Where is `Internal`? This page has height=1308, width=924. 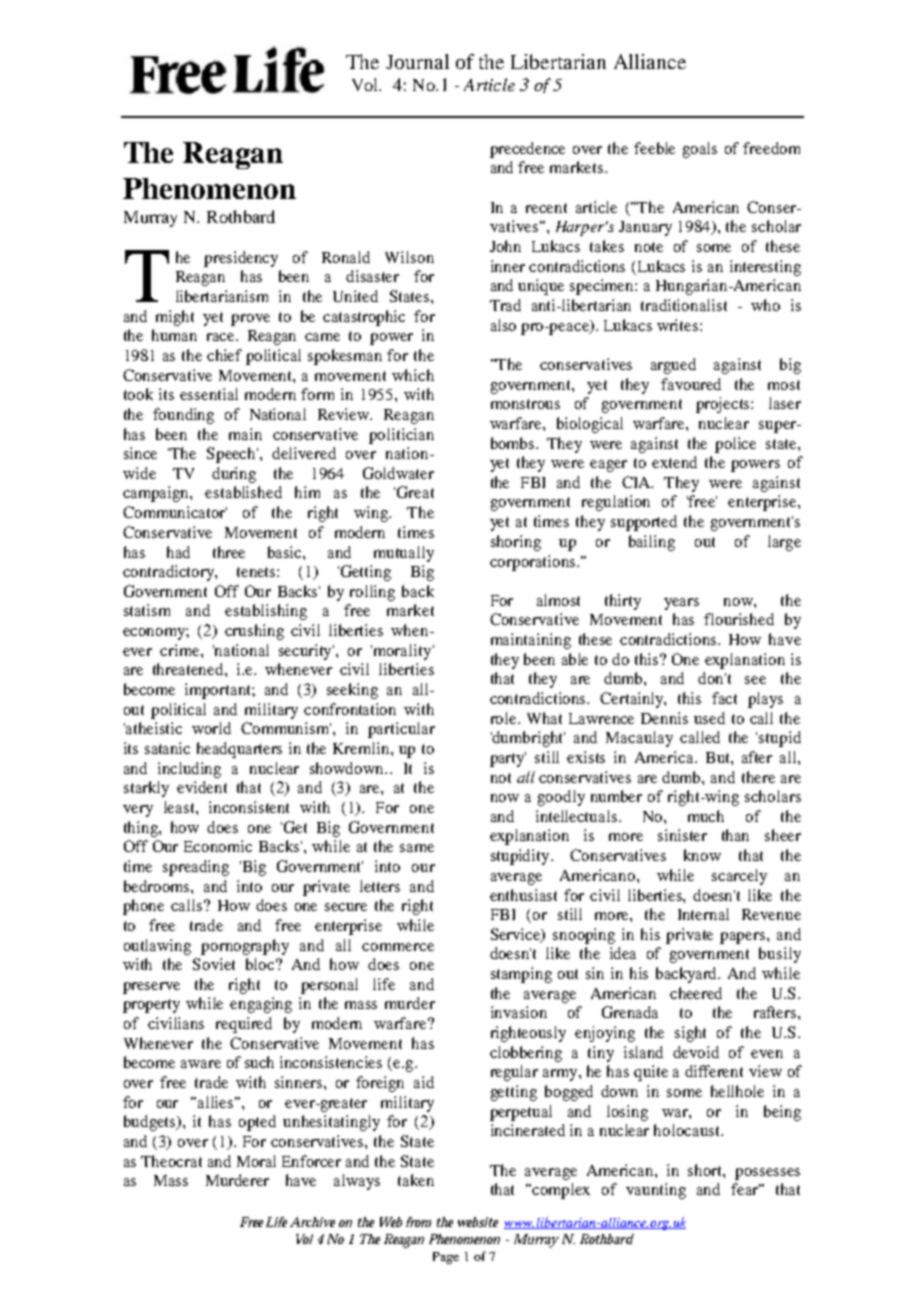 Internal is located at coordinates (703, 914).
